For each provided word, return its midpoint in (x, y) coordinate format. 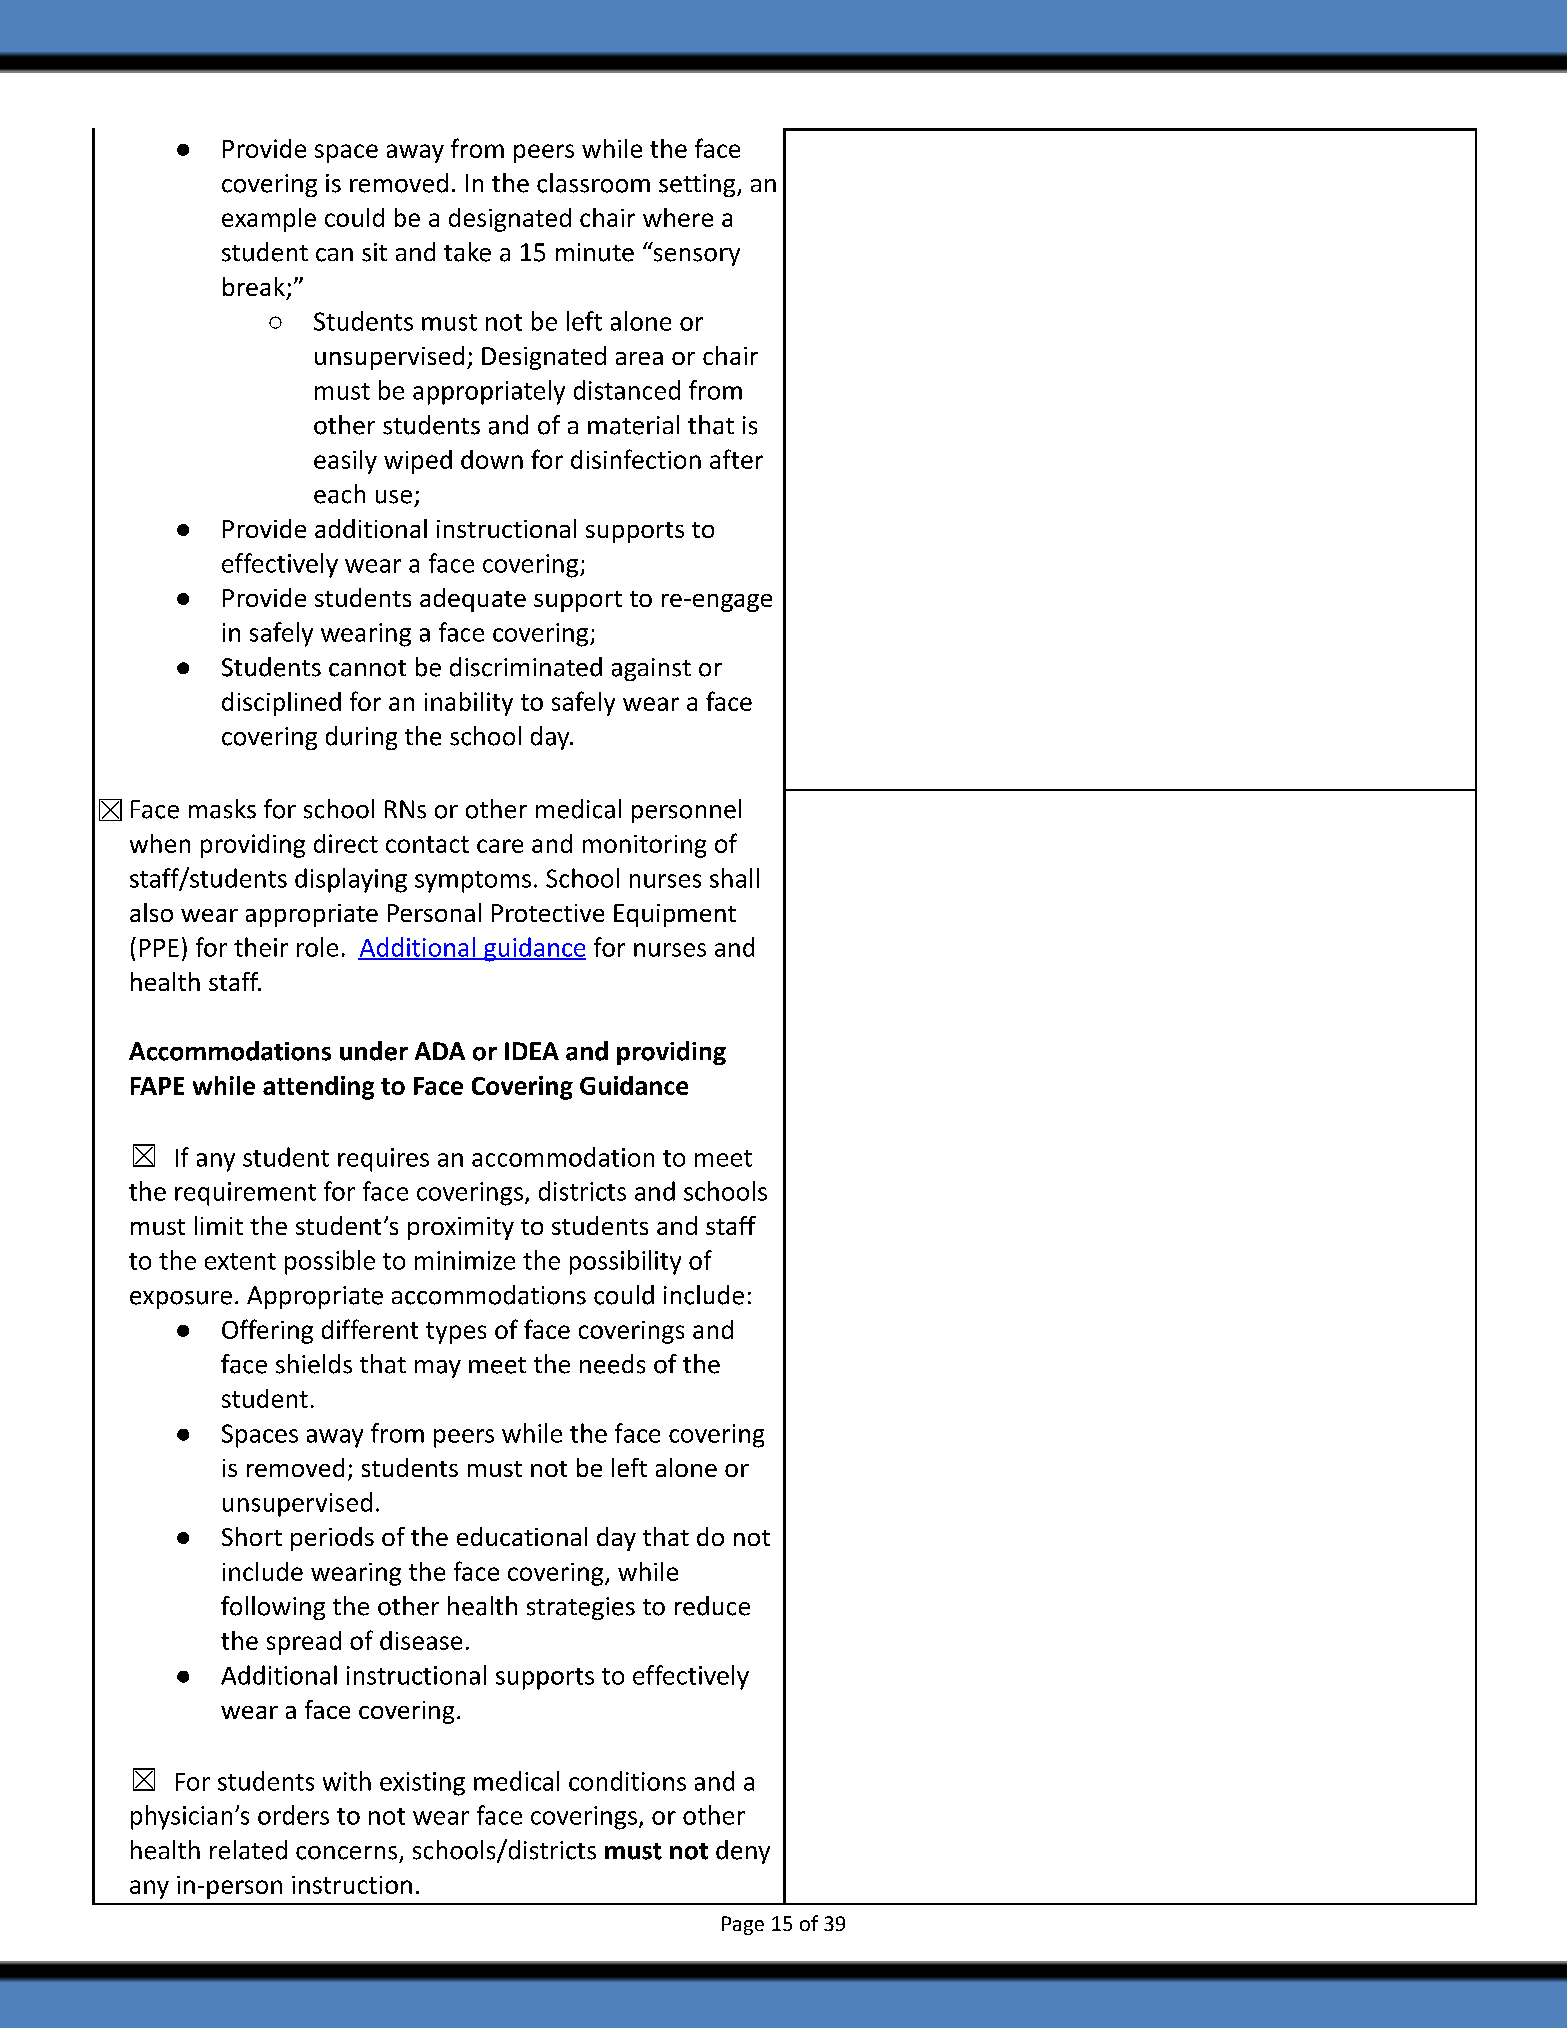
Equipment (675, 915)
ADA (440, 1051)
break (254, 286)
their (261, 947)
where (678, 217)
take (467, 252)
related (248, 1850)
